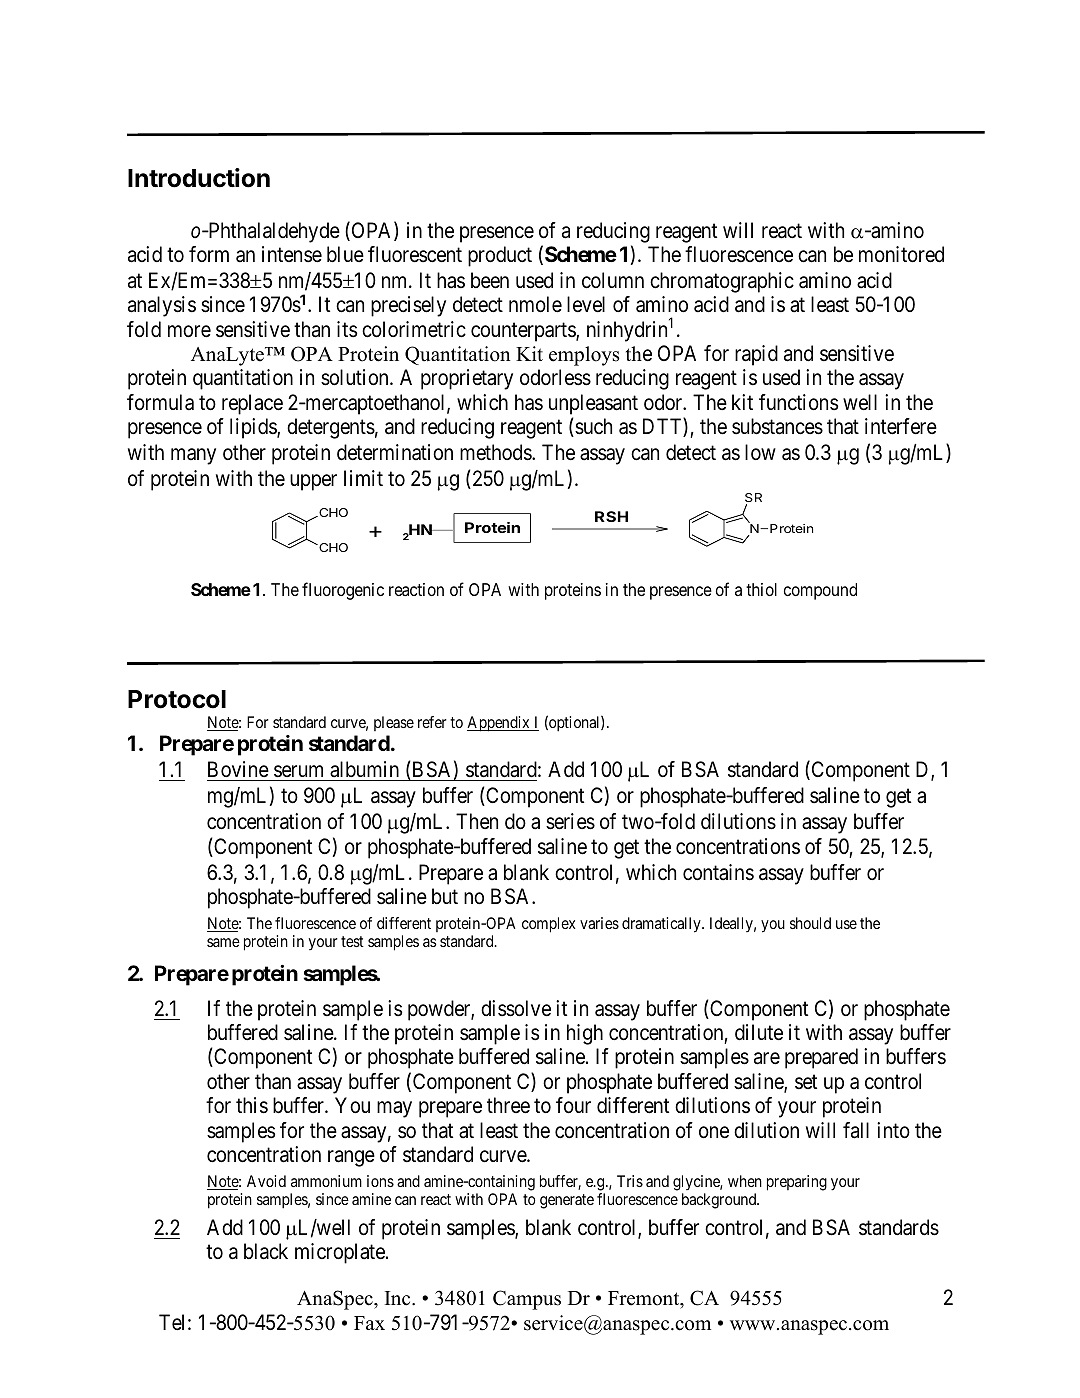  Describe the element at coordinates (313, 482) in the image. I see `upper` at that location.
